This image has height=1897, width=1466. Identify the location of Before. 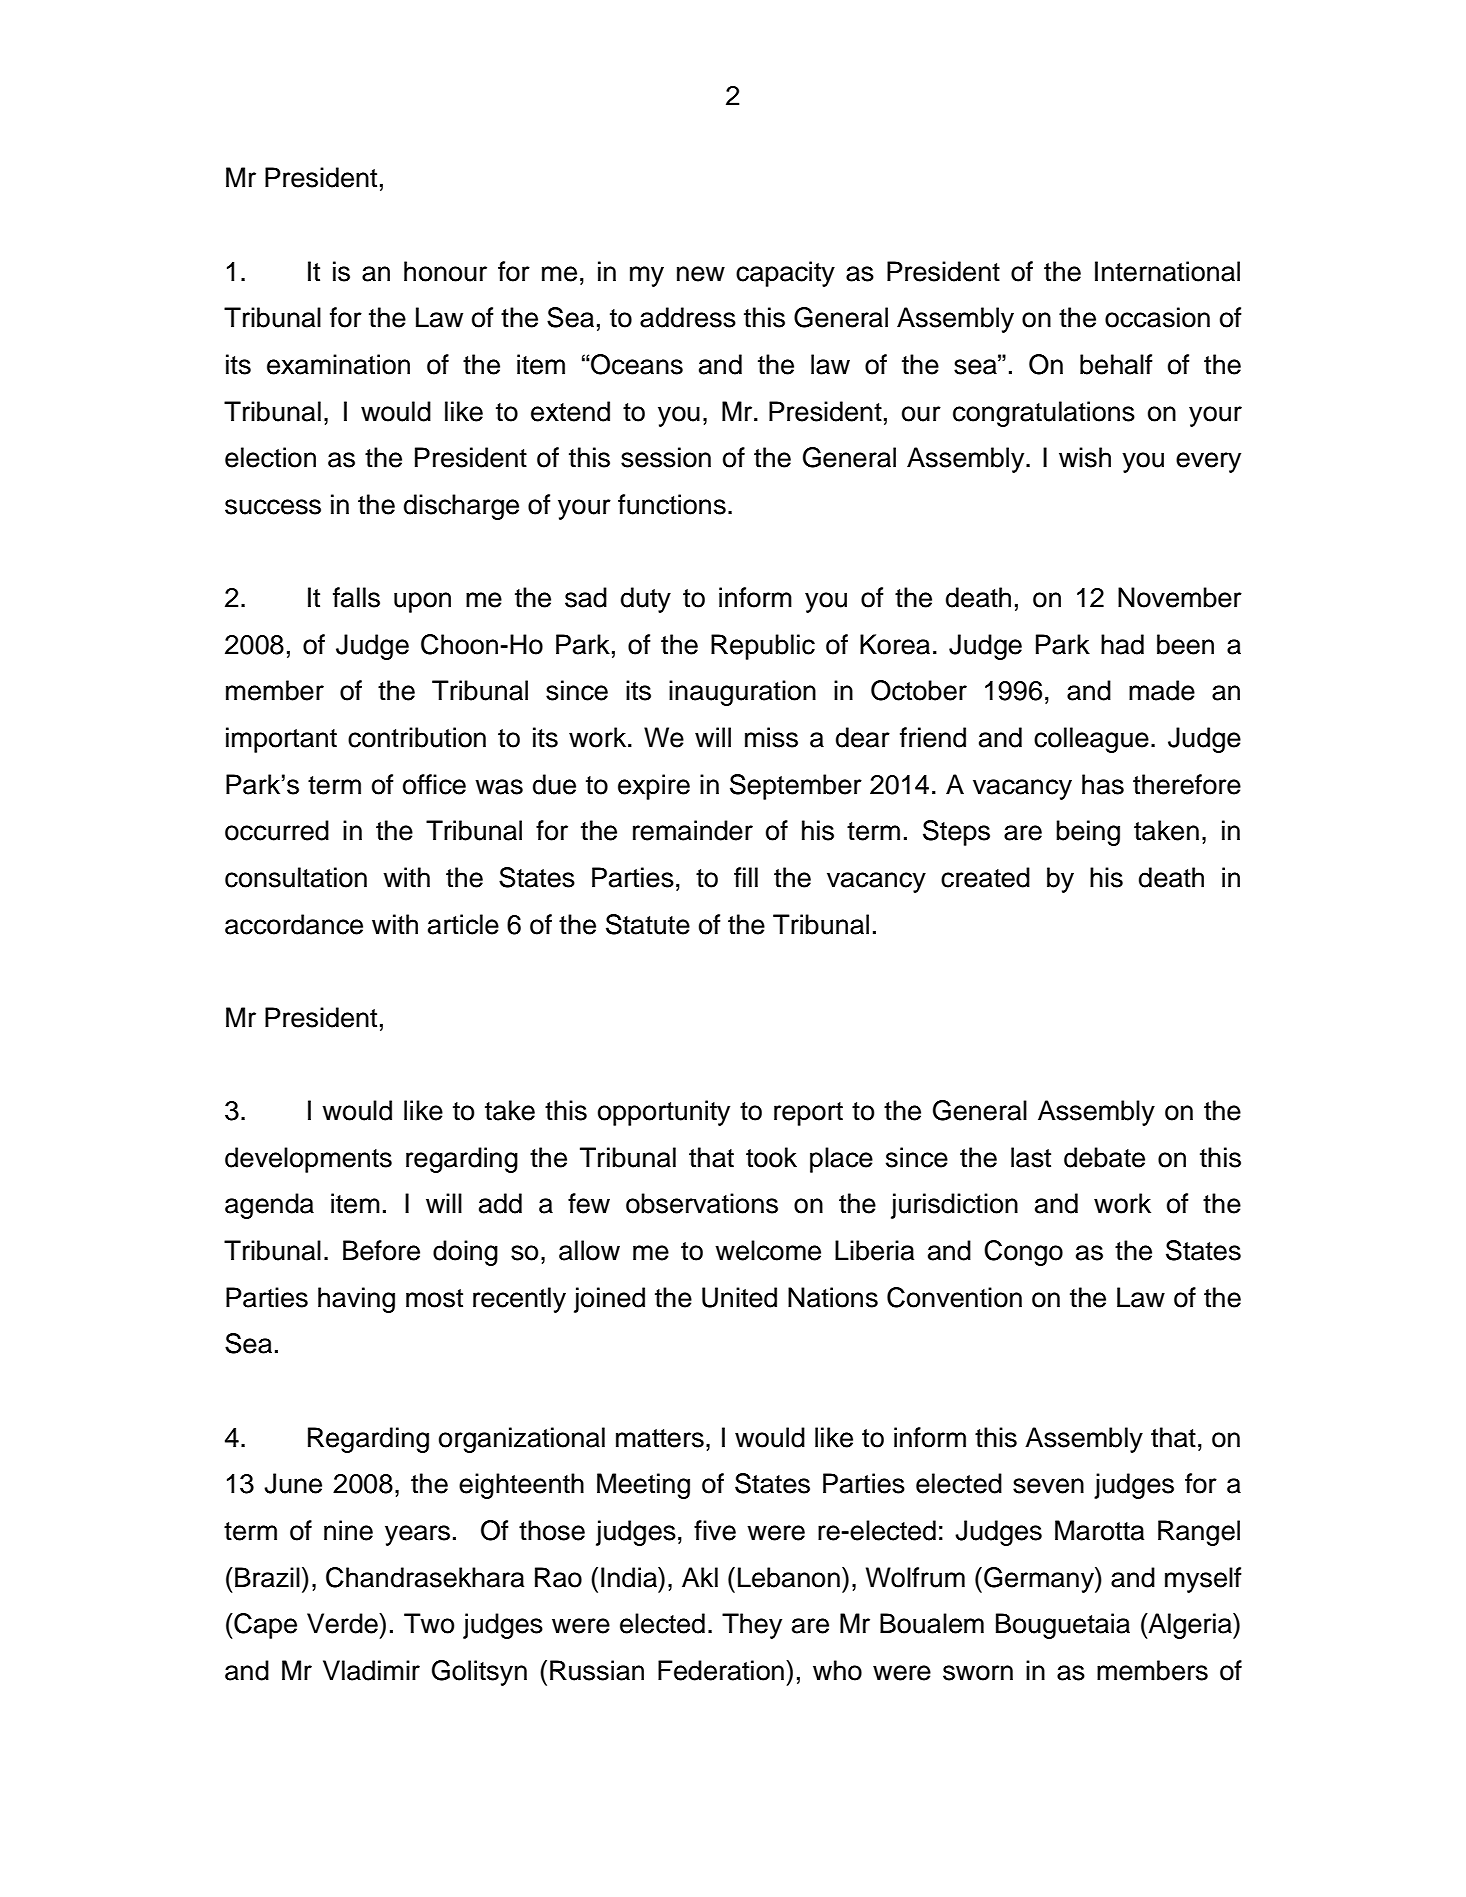
(381, 1250).
